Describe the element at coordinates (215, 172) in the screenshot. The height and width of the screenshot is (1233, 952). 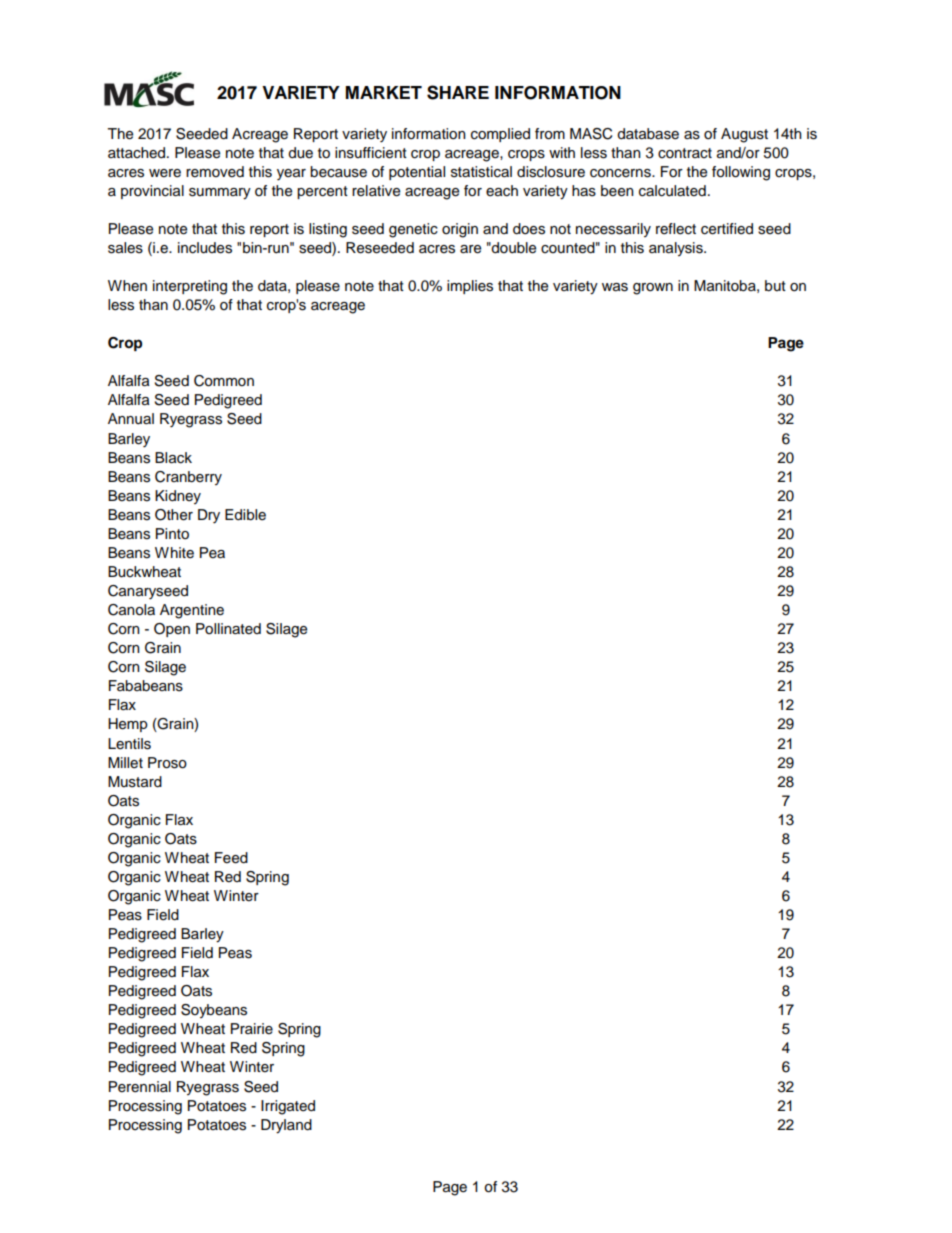
I see `removed` at that location.
